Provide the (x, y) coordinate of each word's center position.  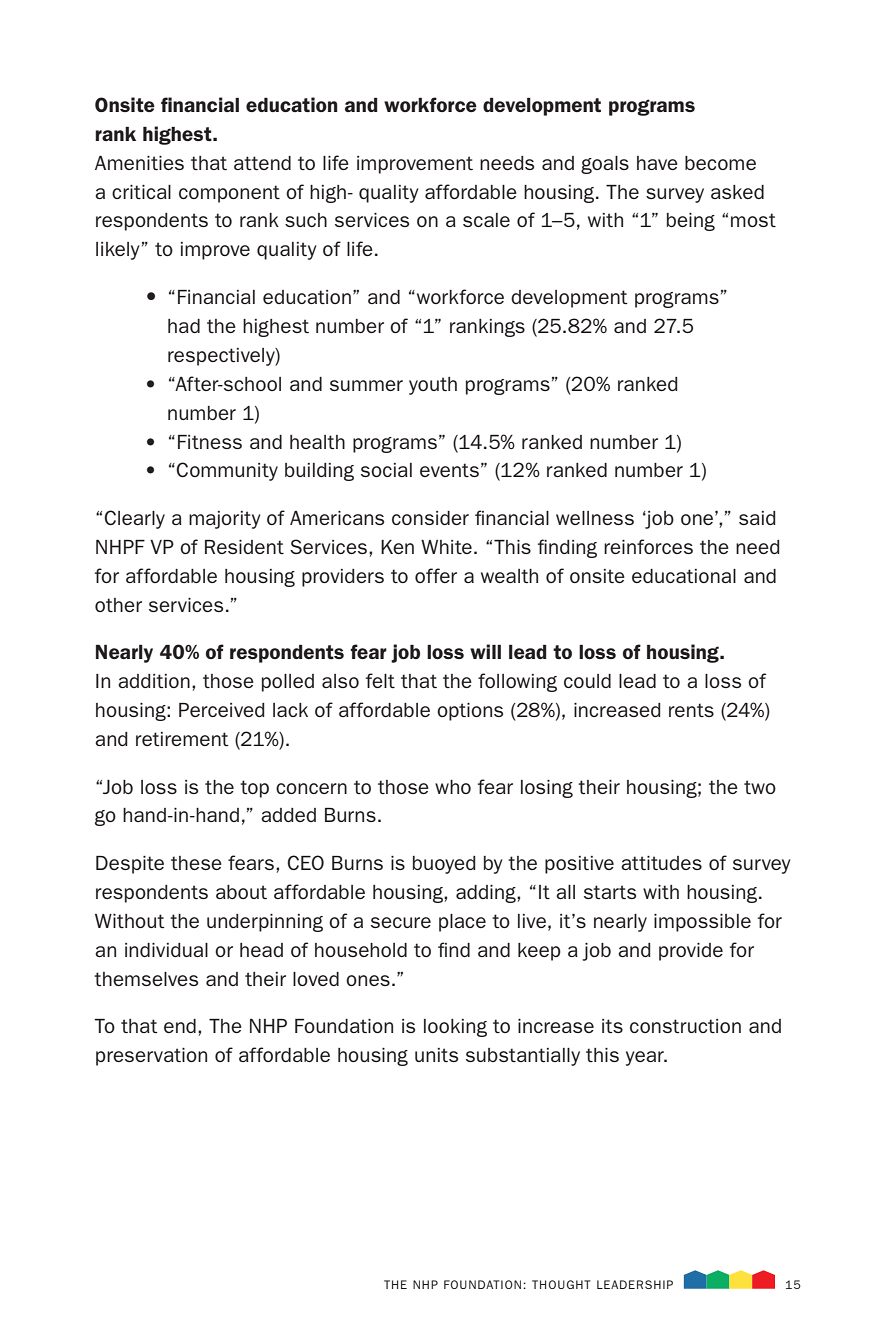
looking (455, 1028)
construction (685, 1026)
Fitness (210, 442)
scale (486, 220)
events (449, 470)
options (470, 712)
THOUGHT (561, 1284)
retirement (182, 739)
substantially (523, 1057)
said (757, 518)
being (691, 222)
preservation (151, 1057)
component (229, 194)
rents (691, 710)
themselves (146, 979)
